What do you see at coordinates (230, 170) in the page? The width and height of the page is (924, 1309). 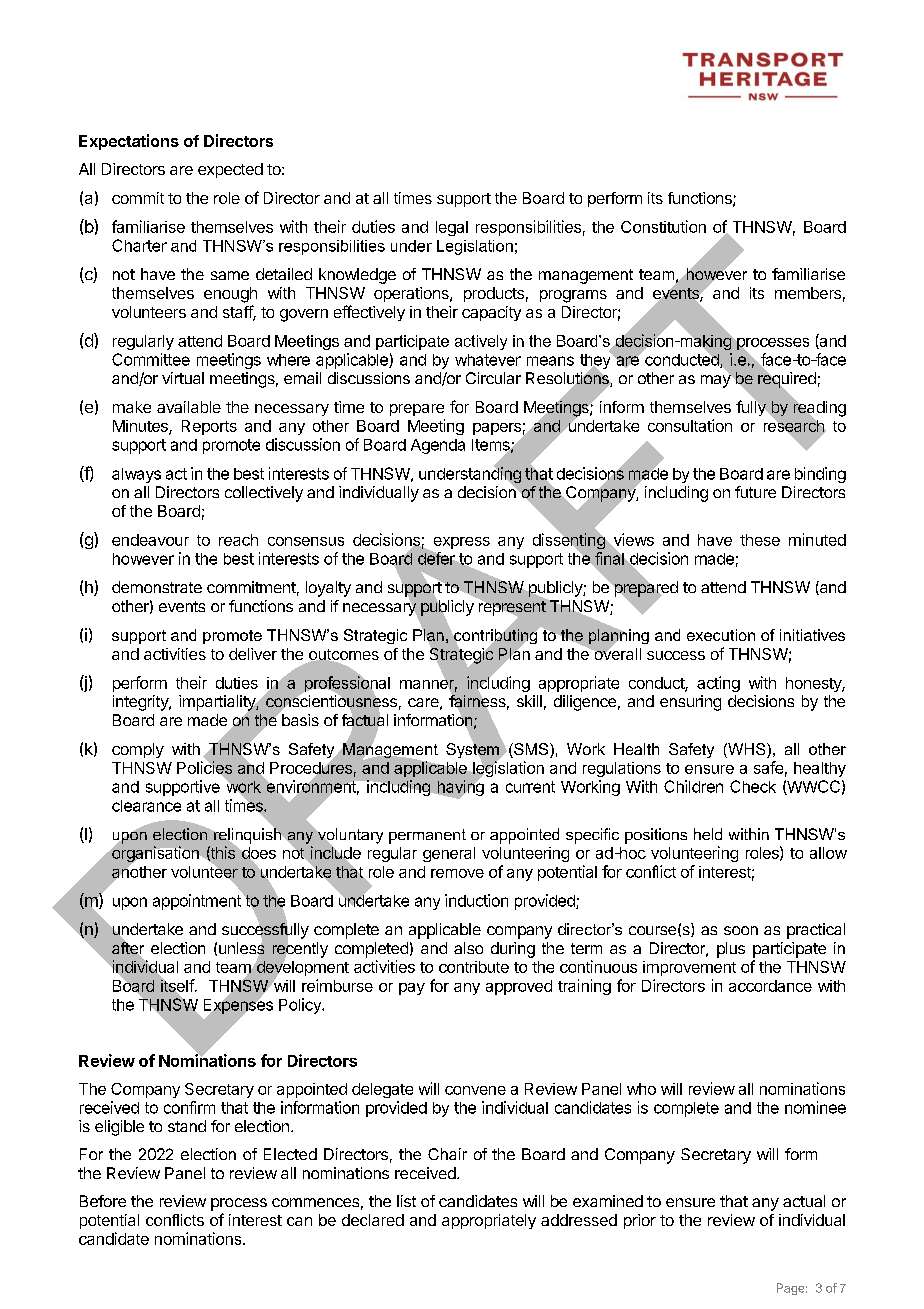 I see `expected` at bounding box center [230, 170].
